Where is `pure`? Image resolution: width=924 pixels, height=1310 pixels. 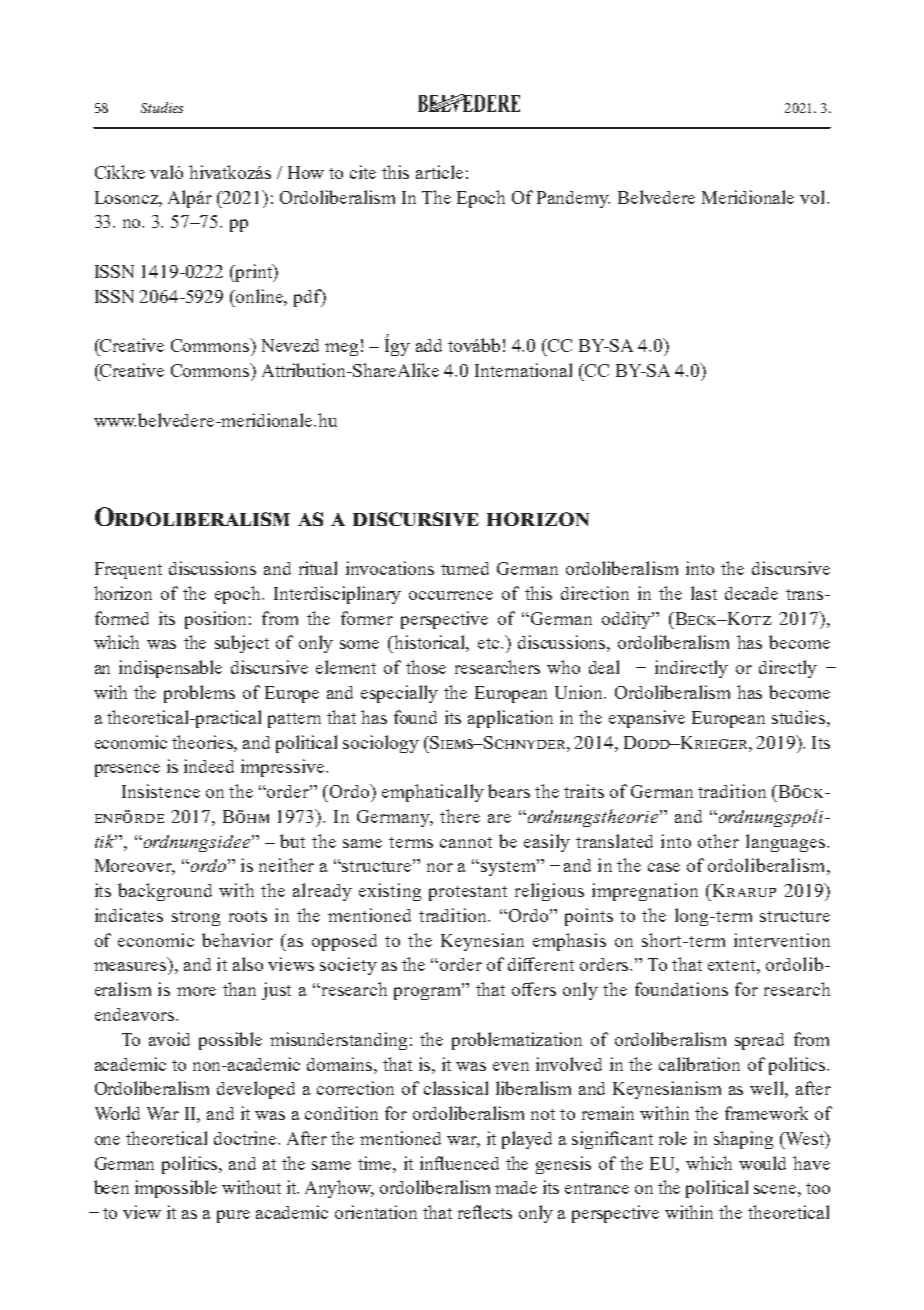 pure is located at coordinates (233, 1216).
